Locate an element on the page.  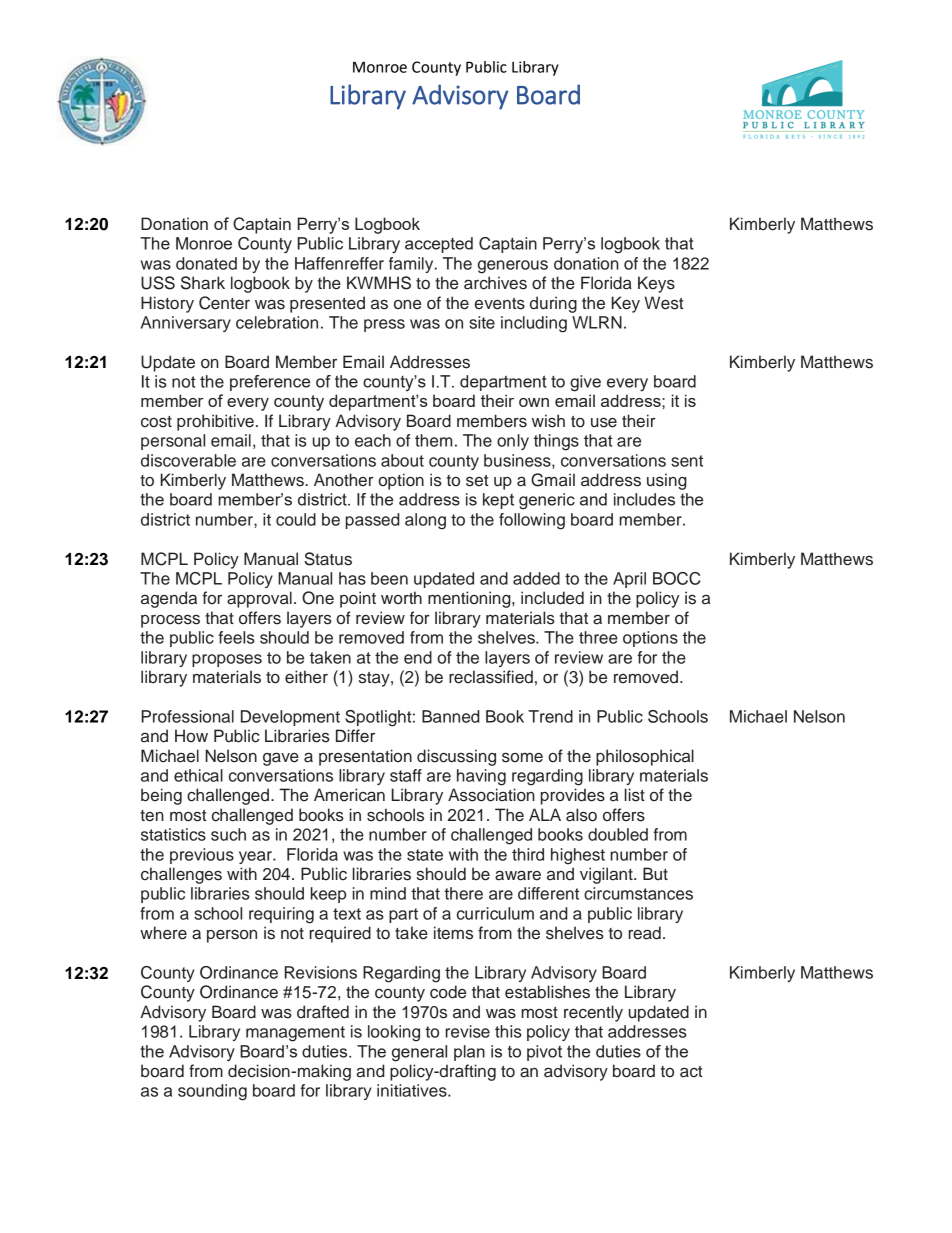
vigilant is located at coordinates (607, 875).
